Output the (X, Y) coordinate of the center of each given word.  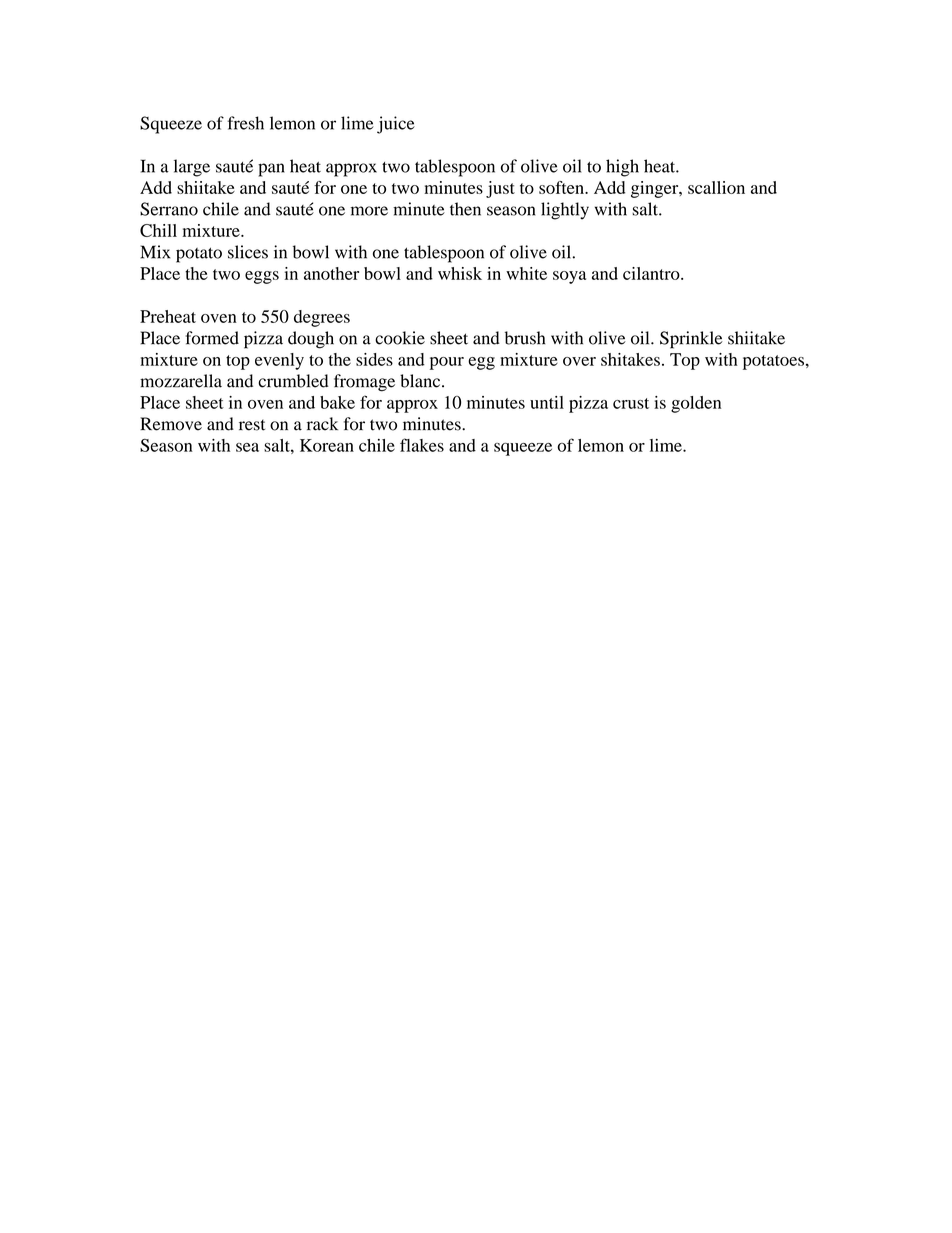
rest (252, 425)
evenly (279, 361)
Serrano (169, 209)
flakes (422, 445)
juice (396, 125)
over (579, 361)
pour (447, 363)
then (465, 209)
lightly (565, 211)
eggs (262, 277)
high (622, 168)
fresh (245, 123)
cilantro (652, 273)
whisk (460, 273)
